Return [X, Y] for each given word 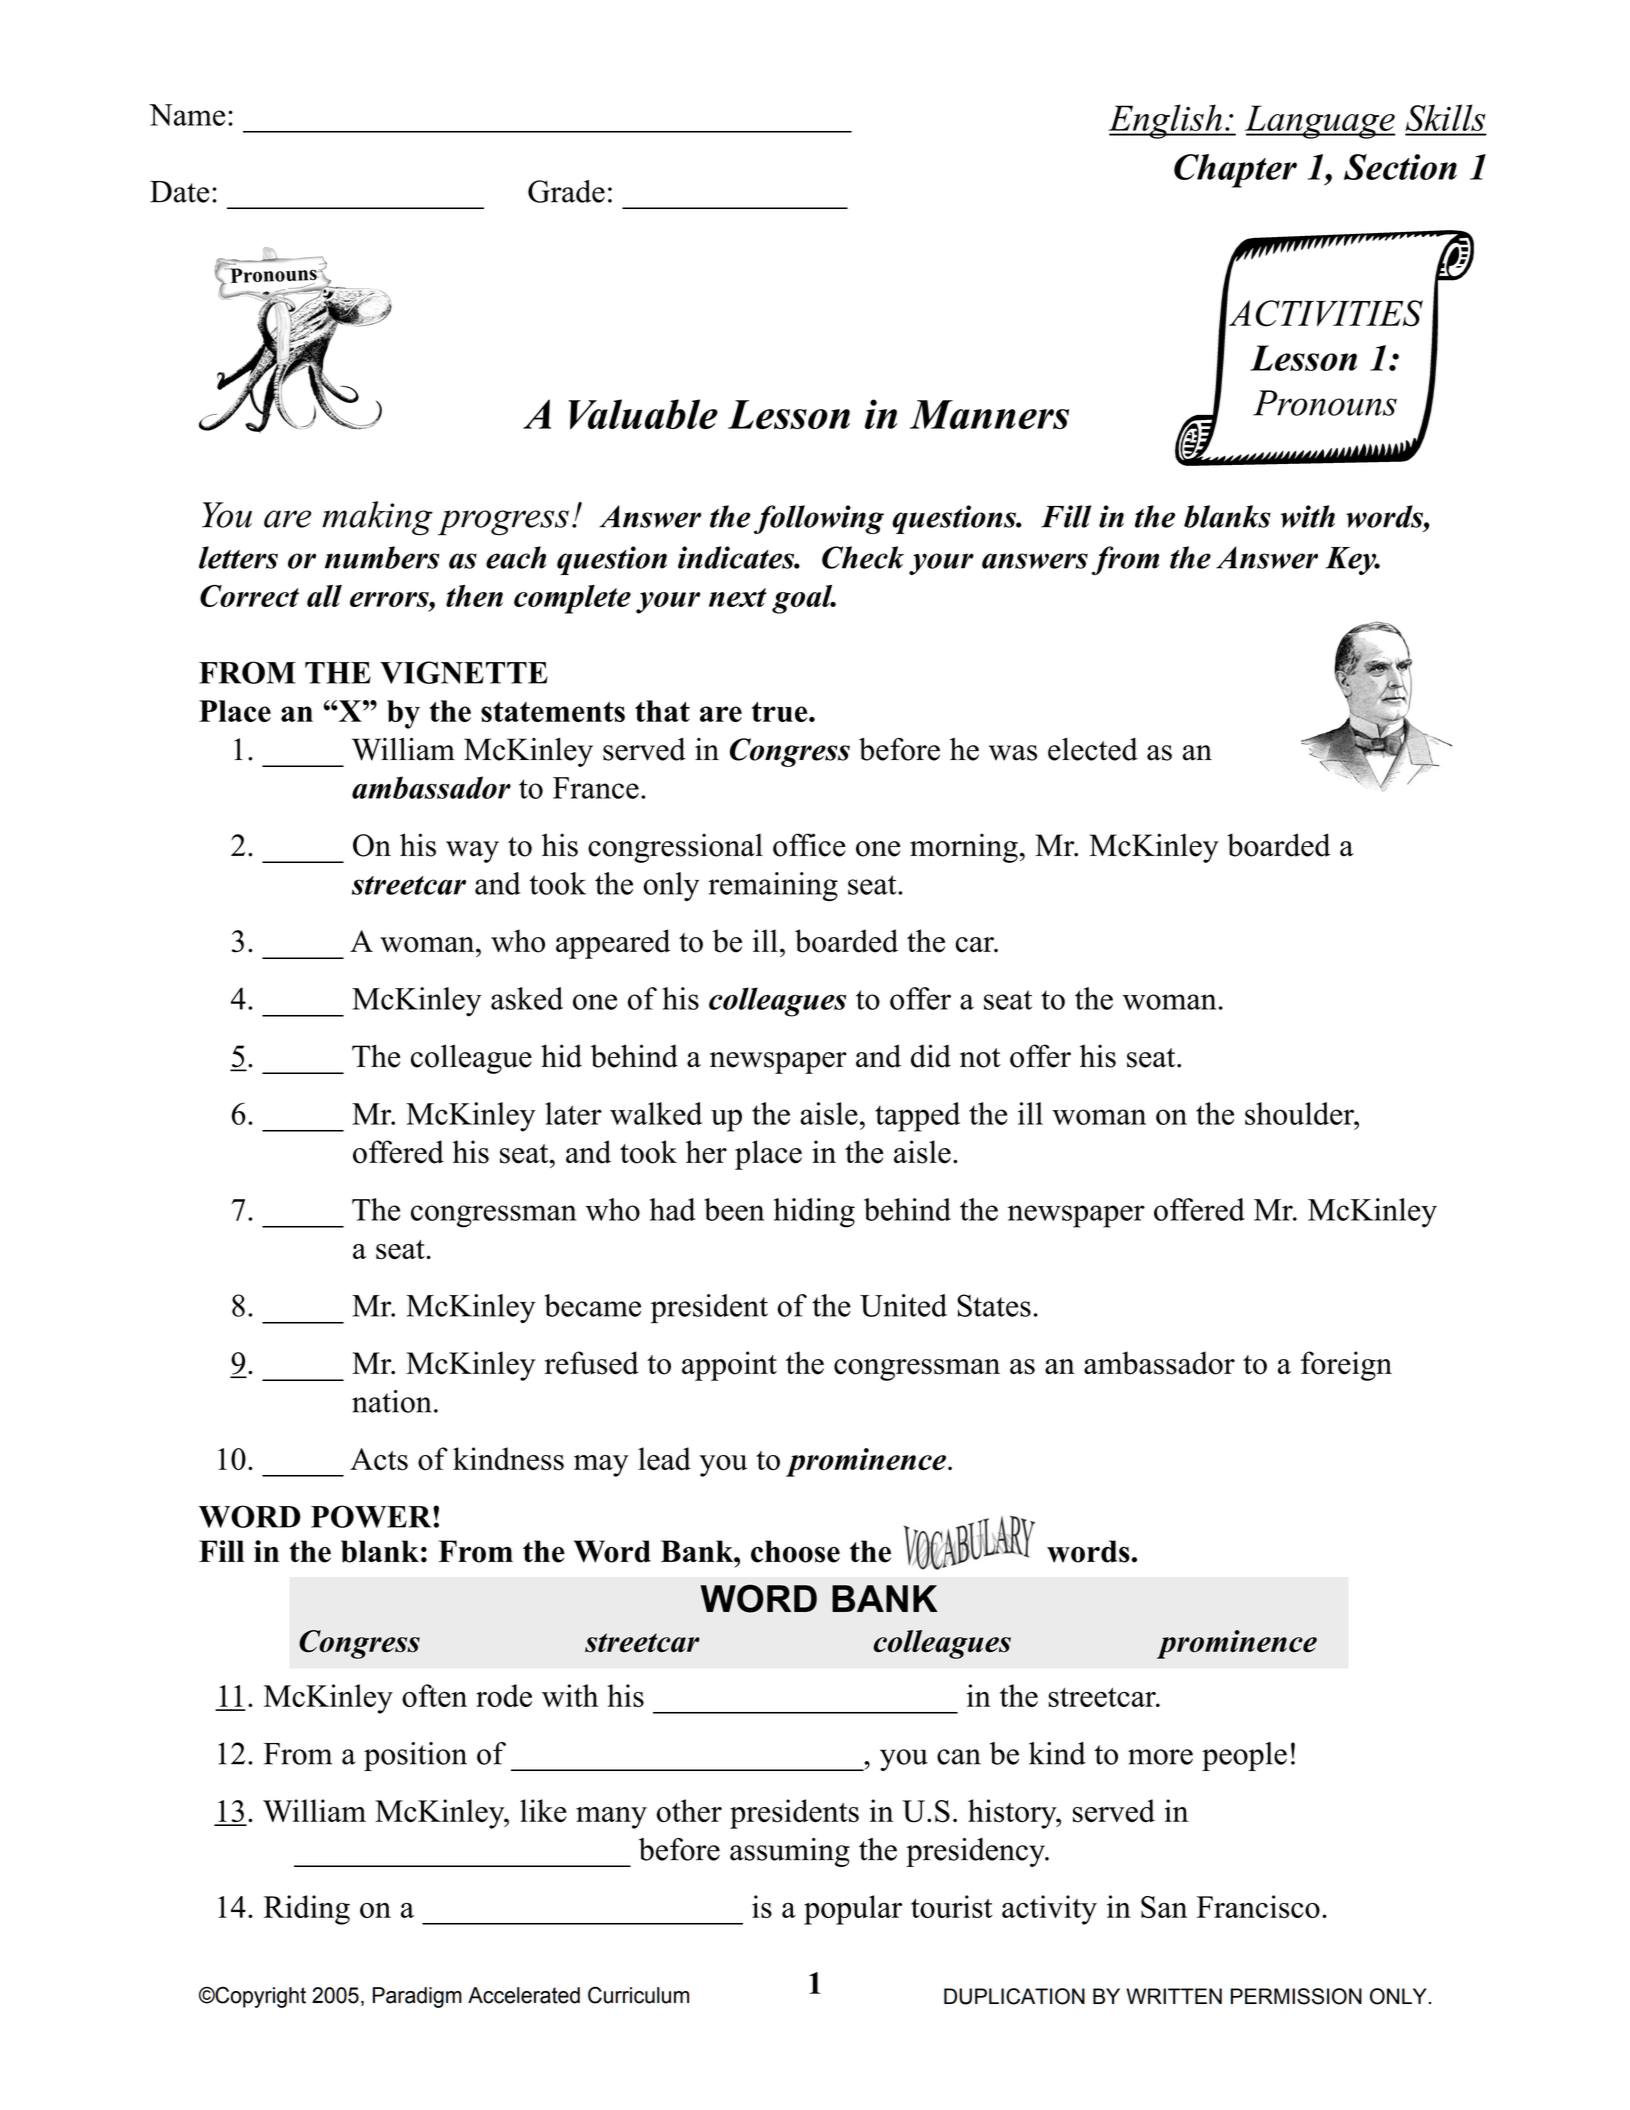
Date [179, 192]
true [781, 712]
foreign [1346, 1366]
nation [392, 1401]
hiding [814, 1213]
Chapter [1235, 171]
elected [1093, 749]
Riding [307, 1910]
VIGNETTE [464, 672]
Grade [566, 191]
